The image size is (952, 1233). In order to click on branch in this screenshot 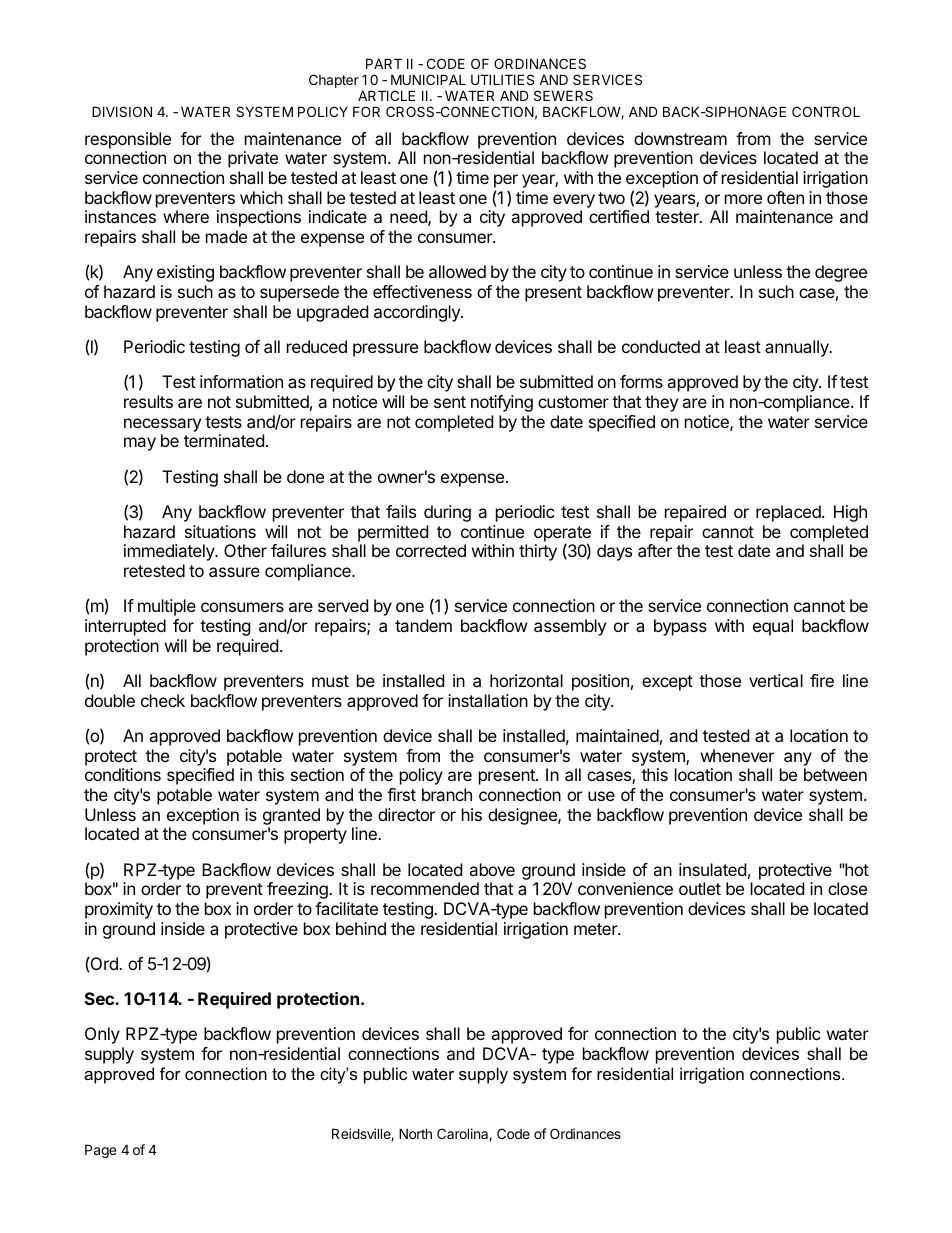, I will do `click(447, 794)`.
